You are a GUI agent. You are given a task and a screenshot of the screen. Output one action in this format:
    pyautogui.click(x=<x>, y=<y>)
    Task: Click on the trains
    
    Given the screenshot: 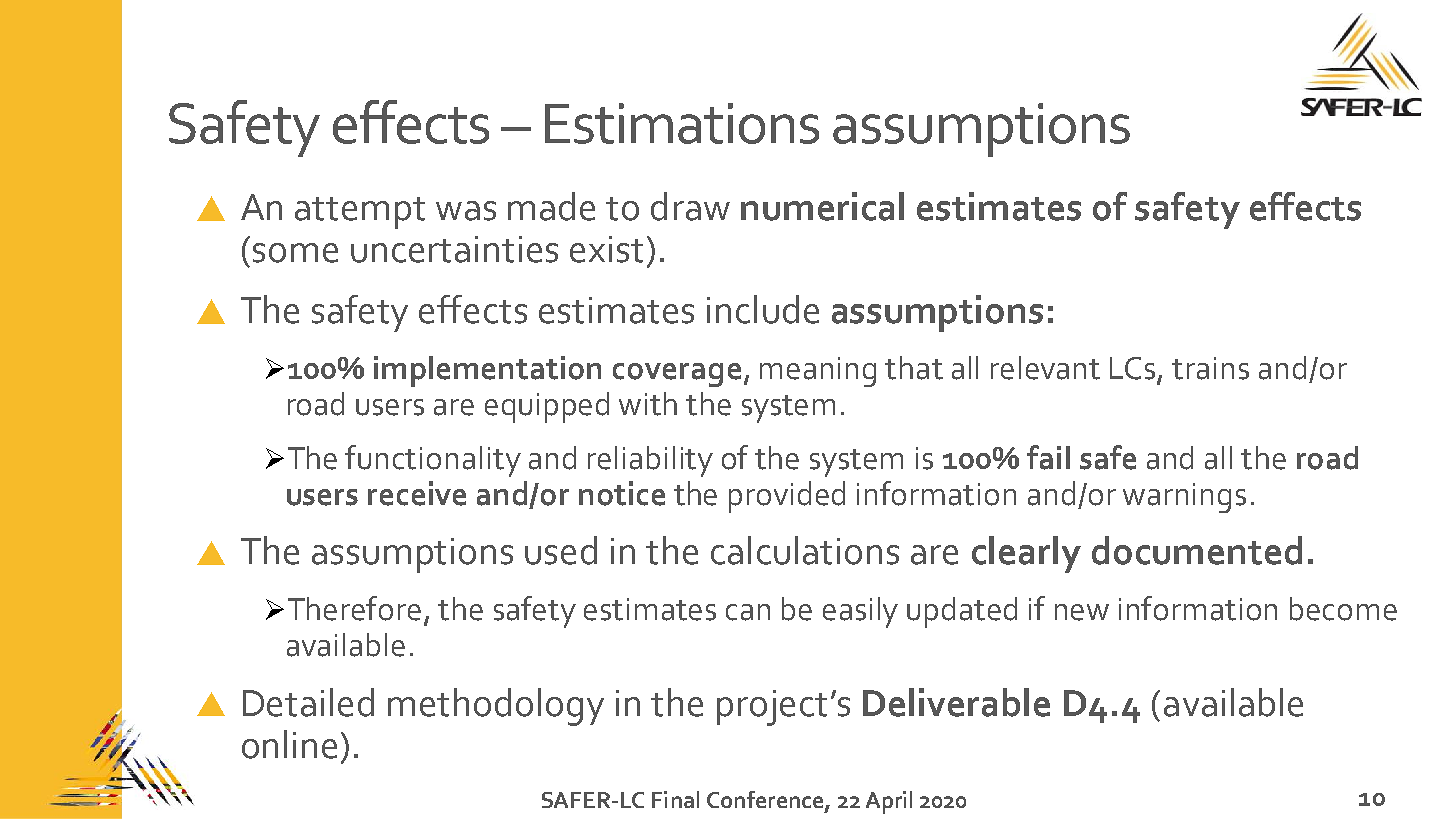 What is the action you would take?
    pyautogui.click(x=1210, y=368)
